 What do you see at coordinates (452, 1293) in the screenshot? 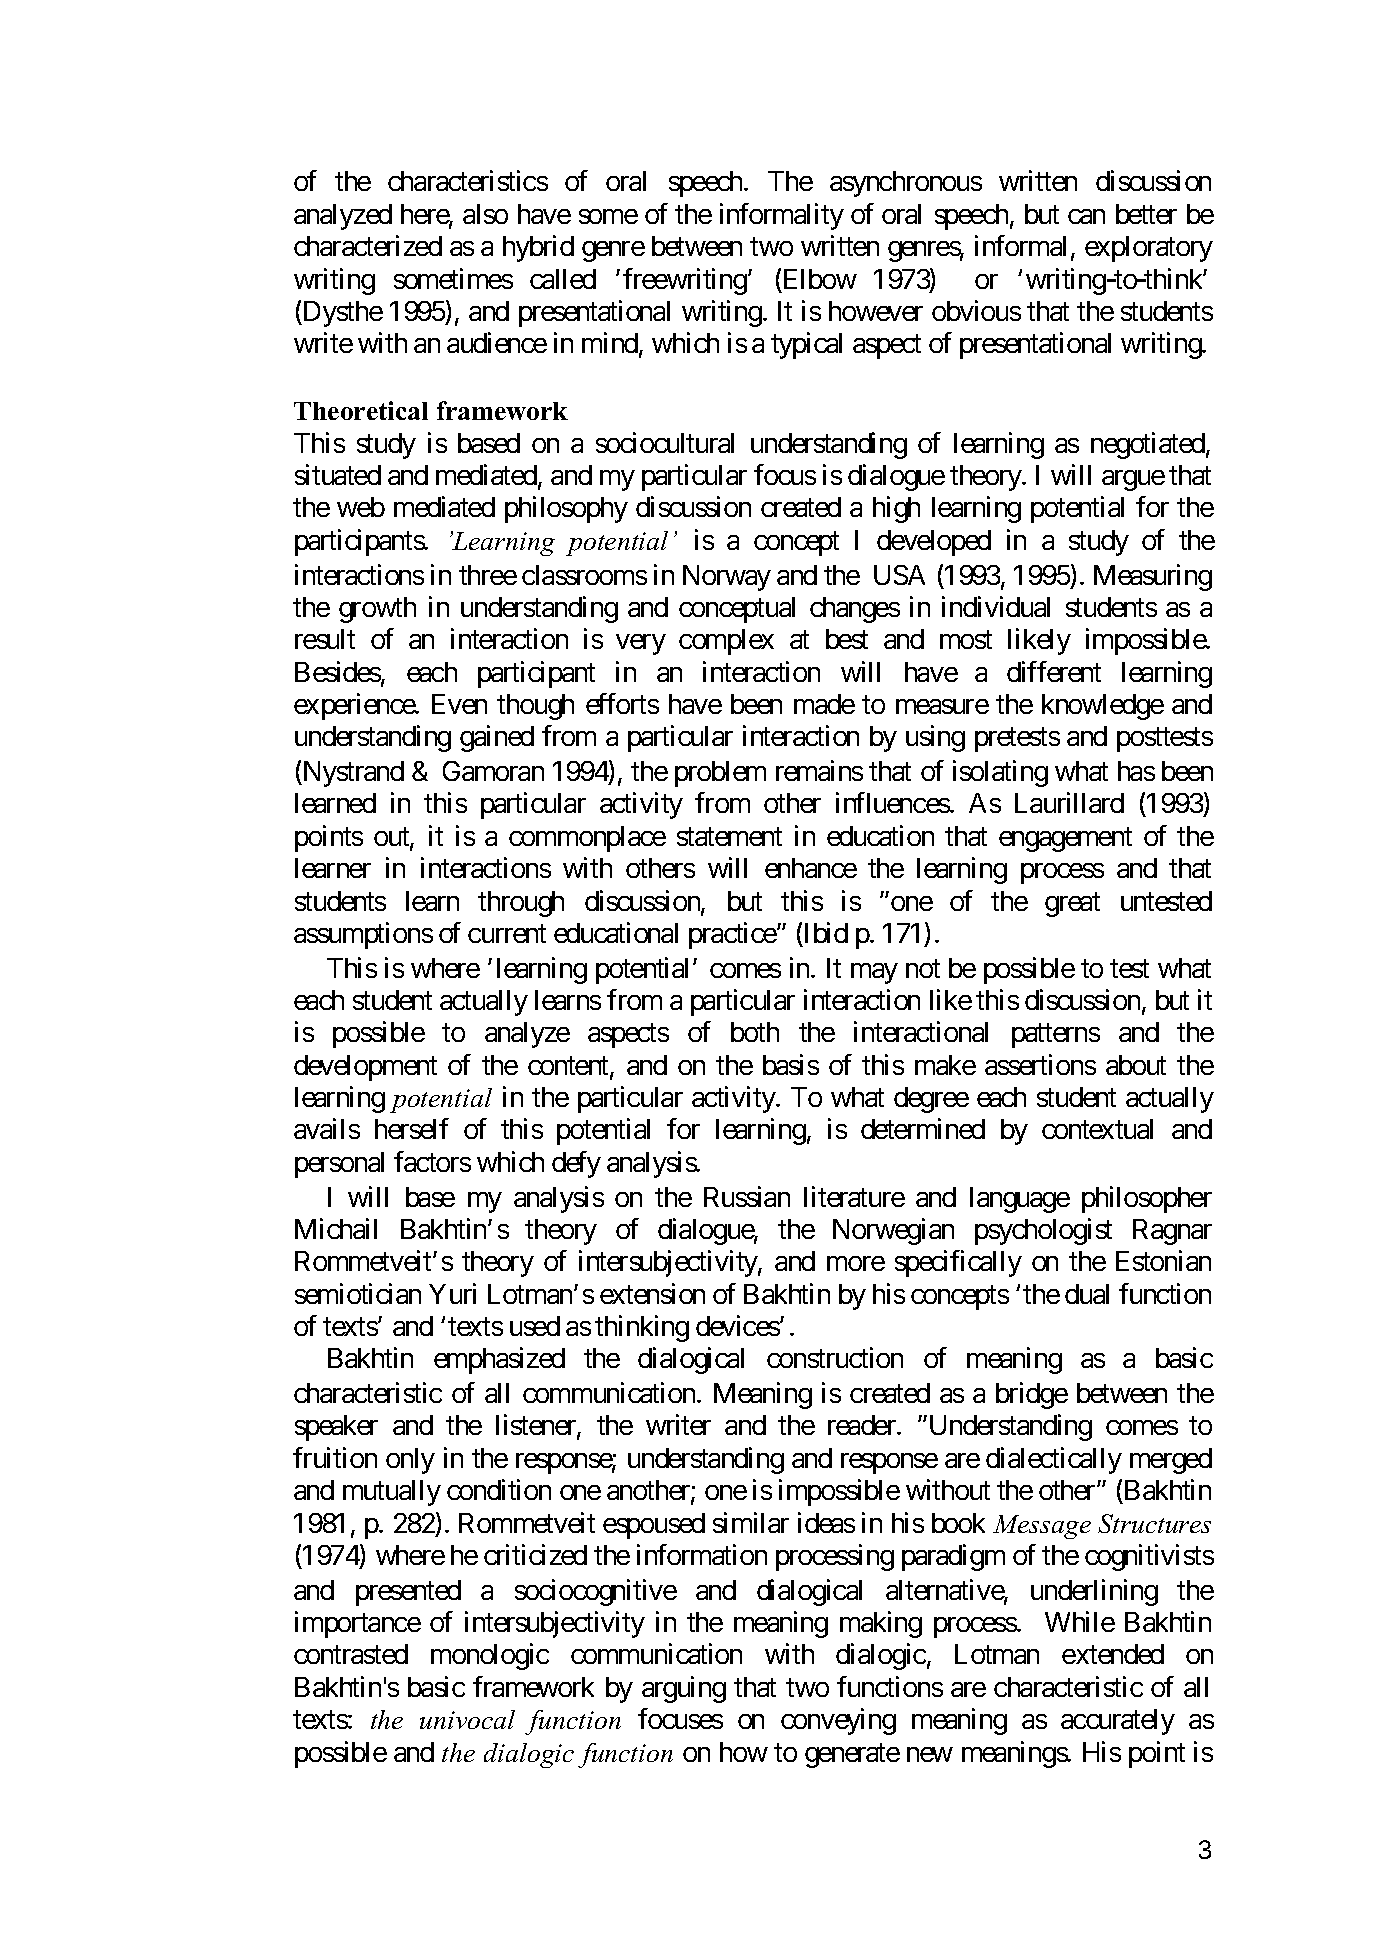
I see `Yuri` at bounding box center [452, 1293].
